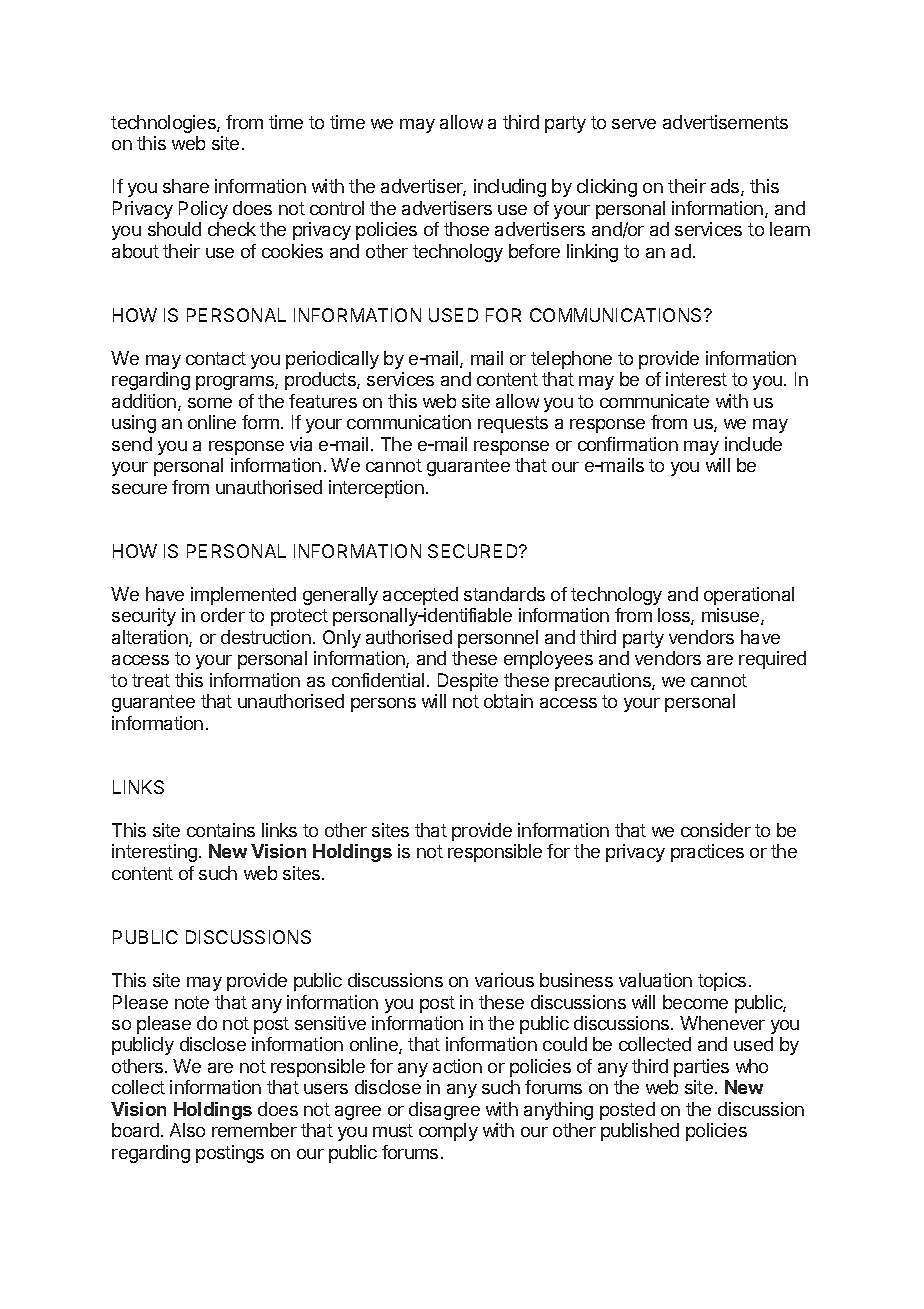 The height and width of the image is (1309, 924). What do you see at coordinates (725, 122) in the image?
I see `advertisements` at bounding box center [725, 122].
